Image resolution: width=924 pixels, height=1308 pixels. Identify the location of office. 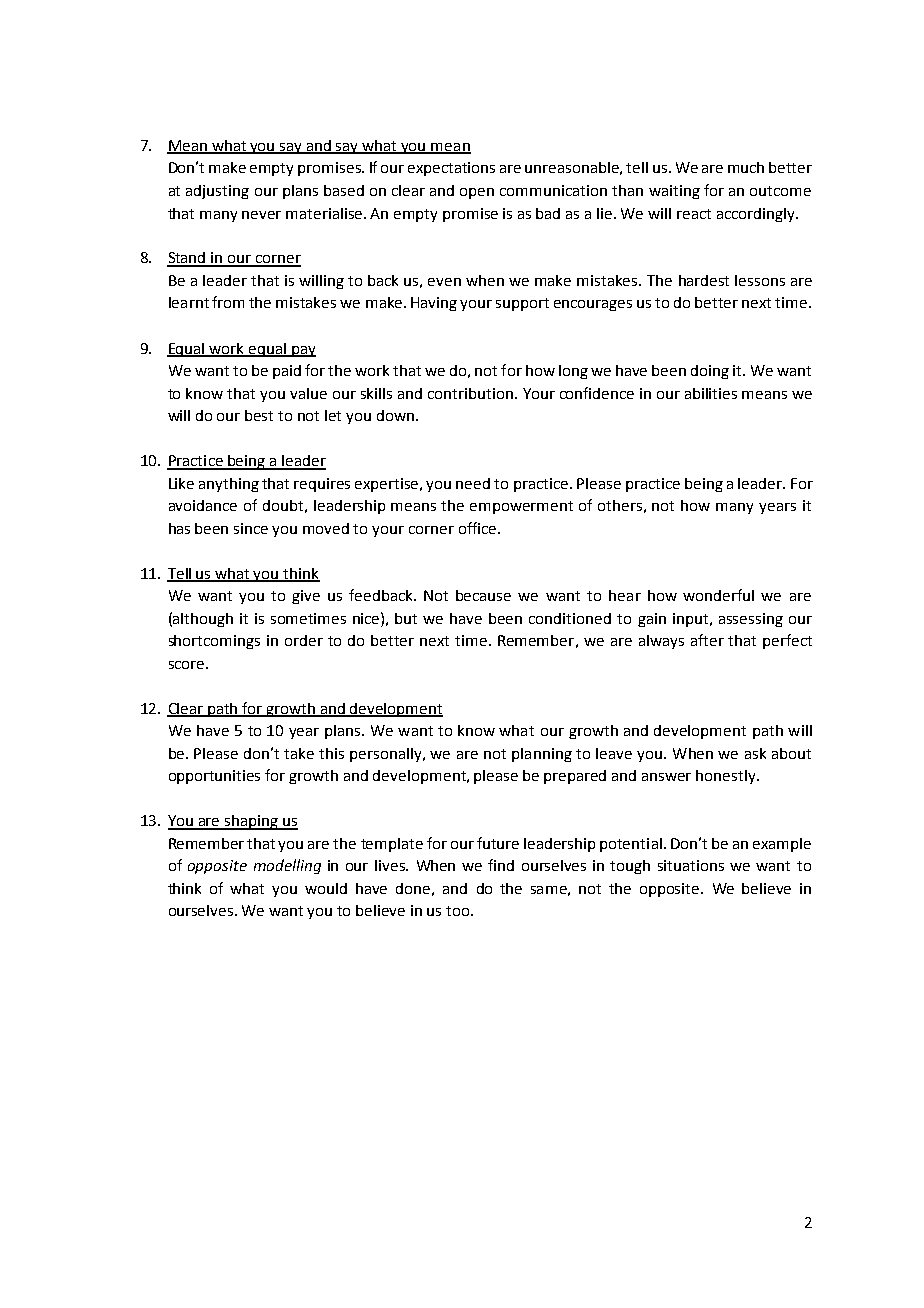
(479, 528).
